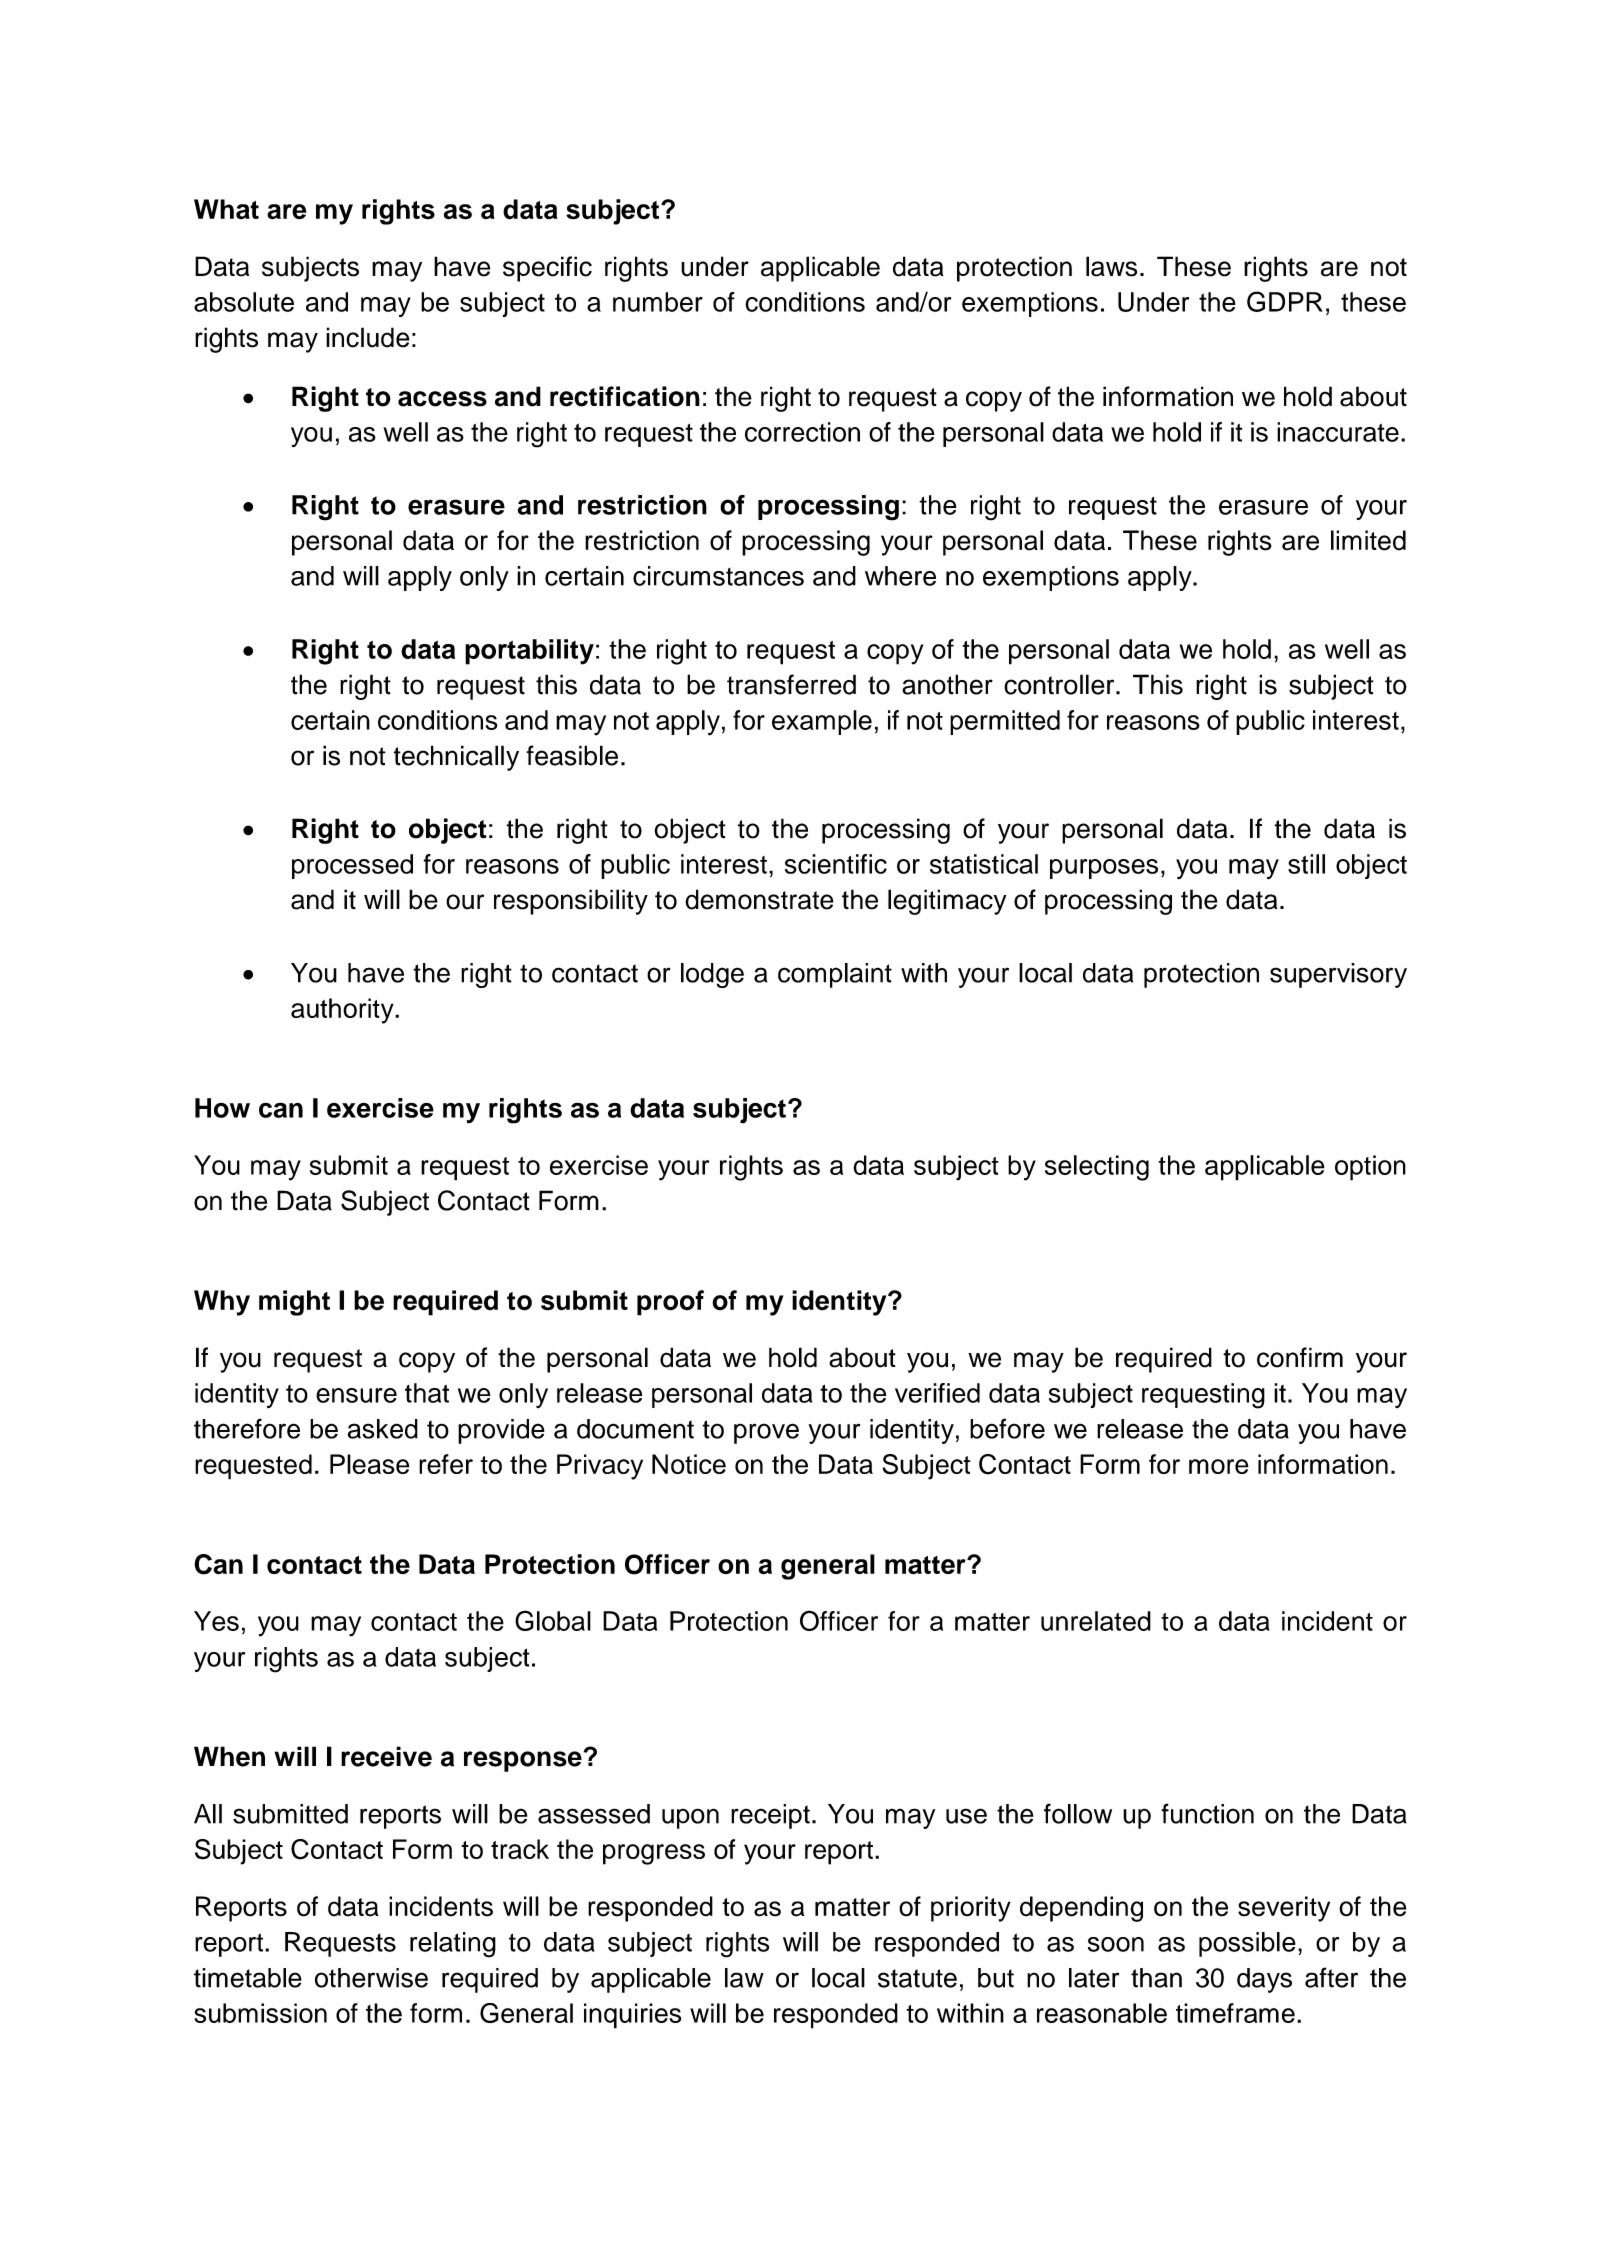 This screenshot has width=1601, height=2264. What do you see at coordinates (1285, 301) in the screenshot?
I see `GDPR` at bounding box center [1285, 301].
